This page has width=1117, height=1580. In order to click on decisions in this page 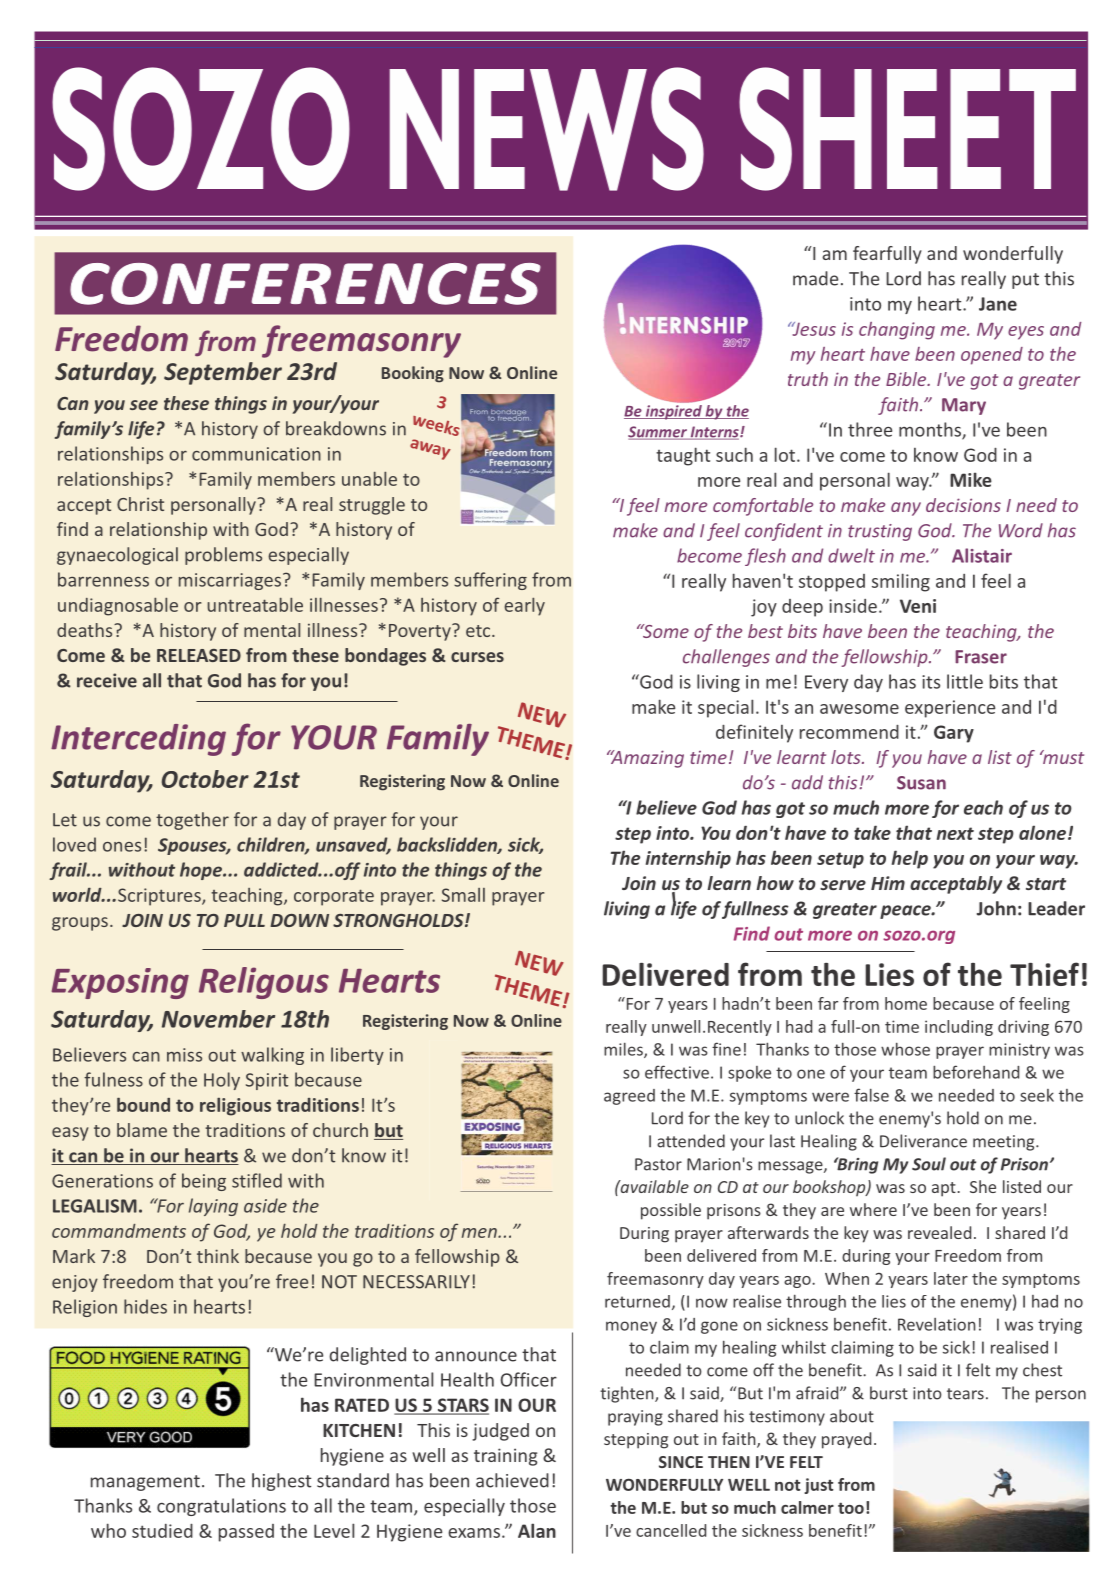, I will do `click(963, 505)`.
